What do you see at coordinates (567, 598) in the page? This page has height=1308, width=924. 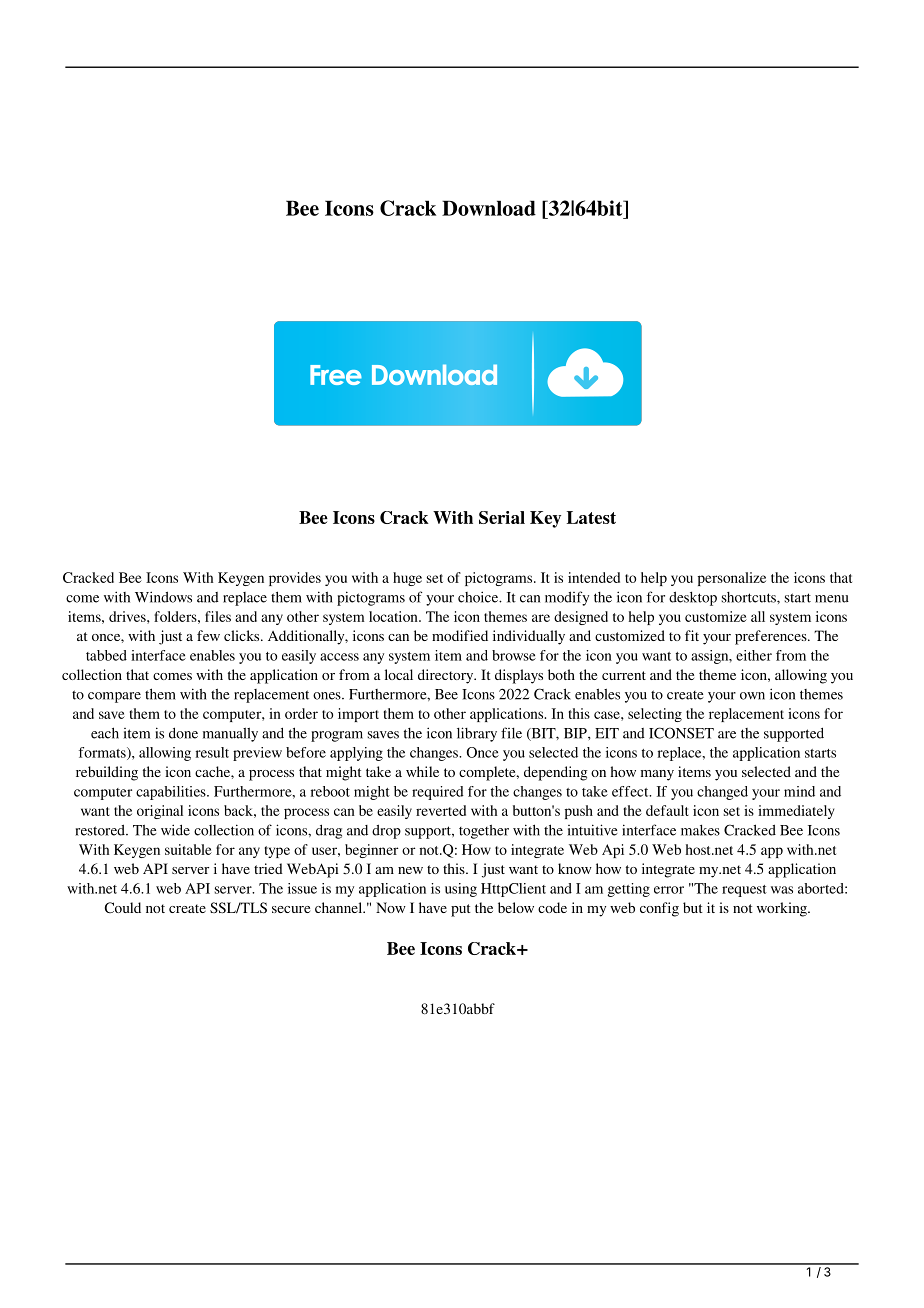 I see `modify` at bounding box center [567, 598].
